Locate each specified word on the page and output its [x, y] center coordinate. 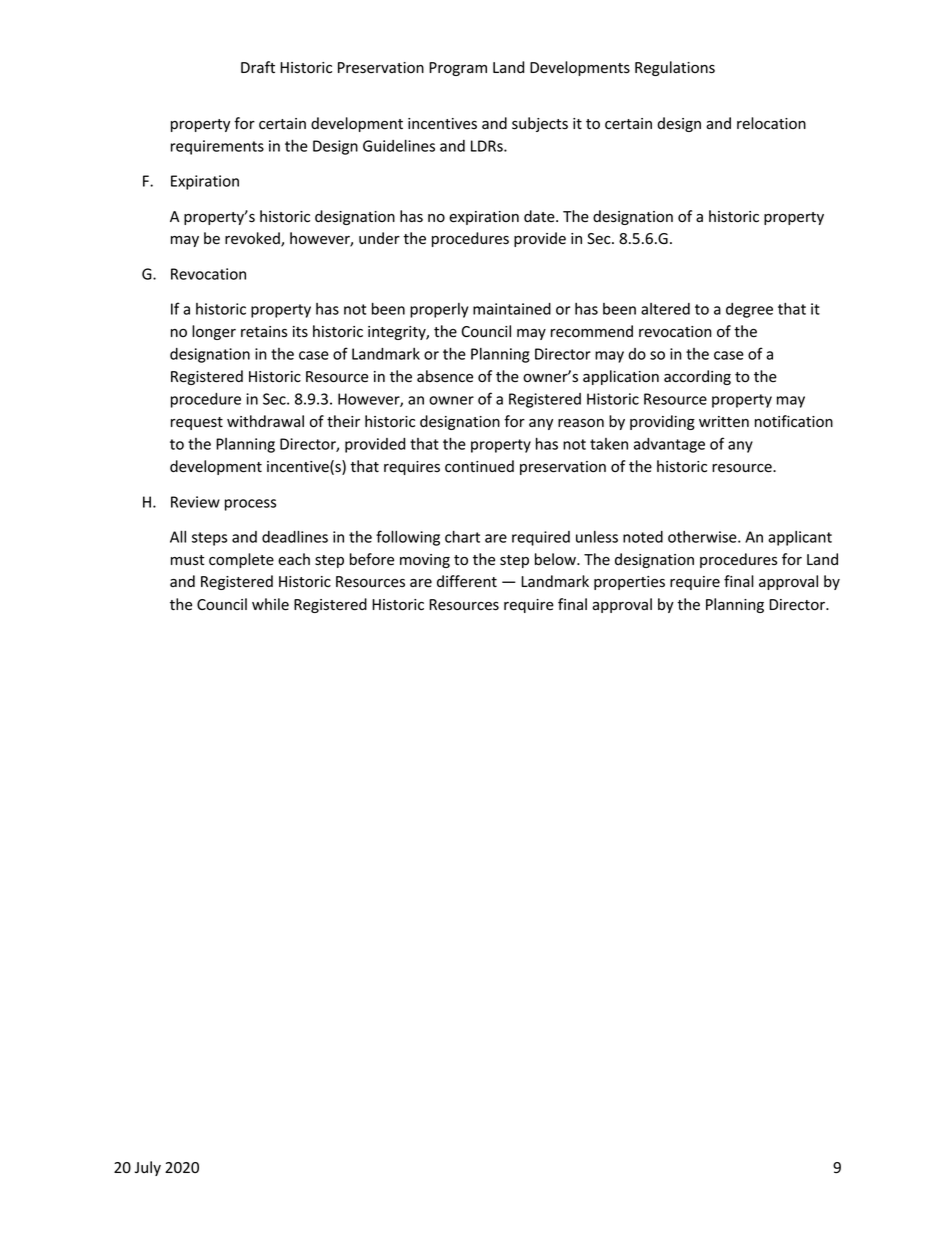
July [148, 1168]
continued [479, 466]
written [724, 422]
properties [629, 583]
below [556, 559]
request [197, 423]
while [270, 604]
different [467, 581]
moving [425, 561]
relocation [771, 123]
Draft [258, 67]
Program [458, 69]
